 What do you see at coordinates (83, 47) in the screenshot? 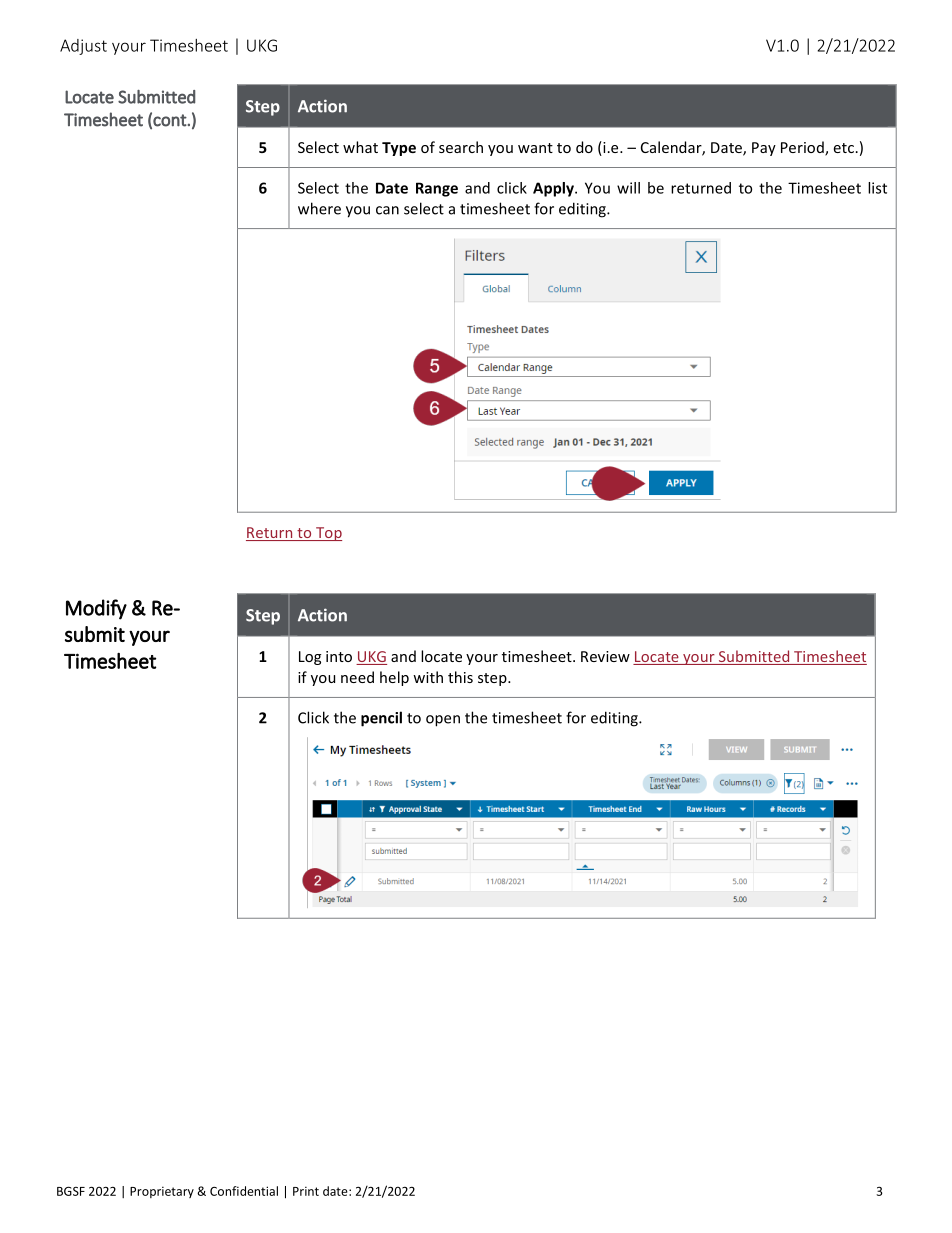
I see `Adjust` at bounding box center [83, 47].
